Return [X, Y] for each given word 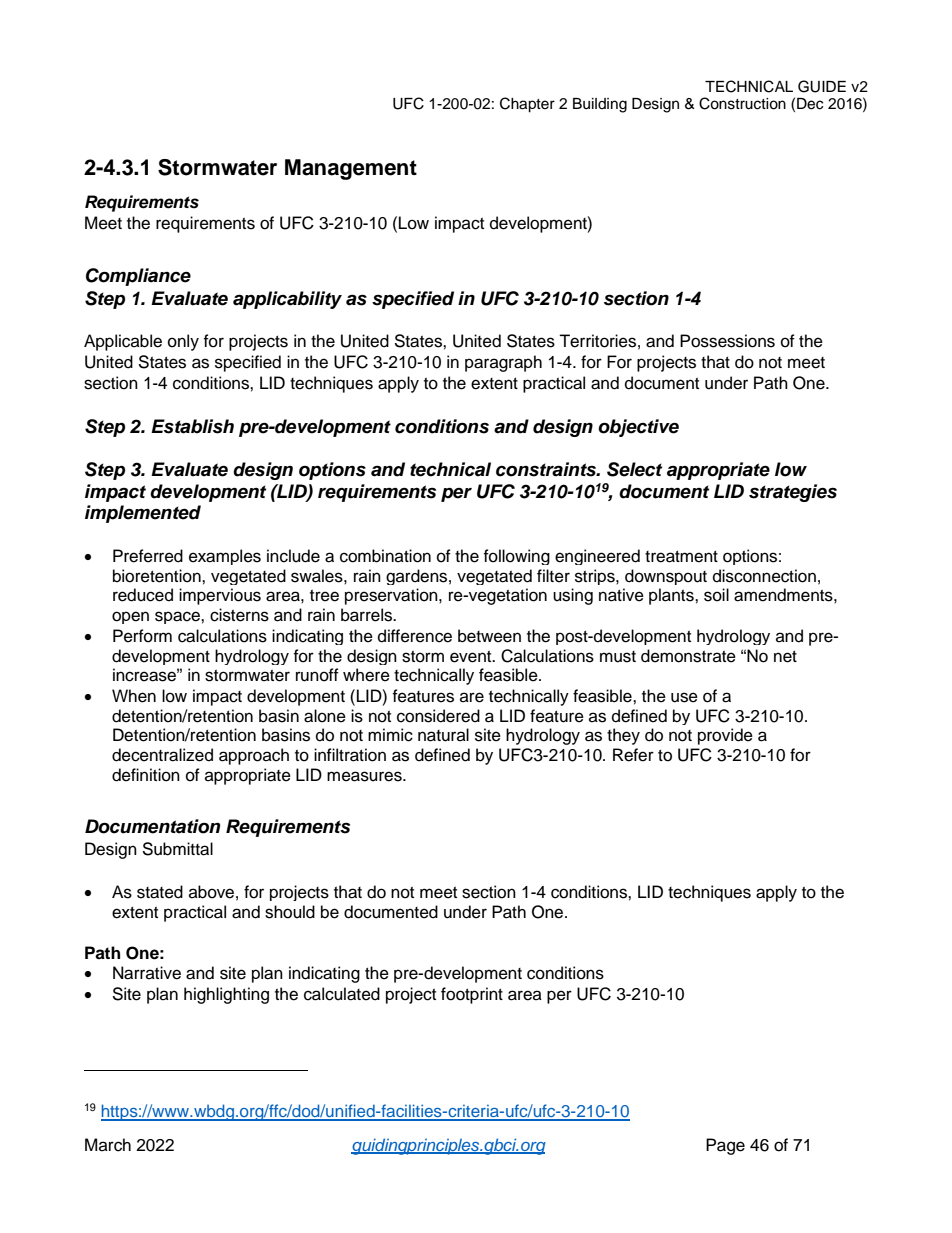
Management [351, 169]
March [108, 1145]
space [178, 617]
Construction [742, 103]
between [489, 636]
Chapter [527, 105]
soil [716, 595]
